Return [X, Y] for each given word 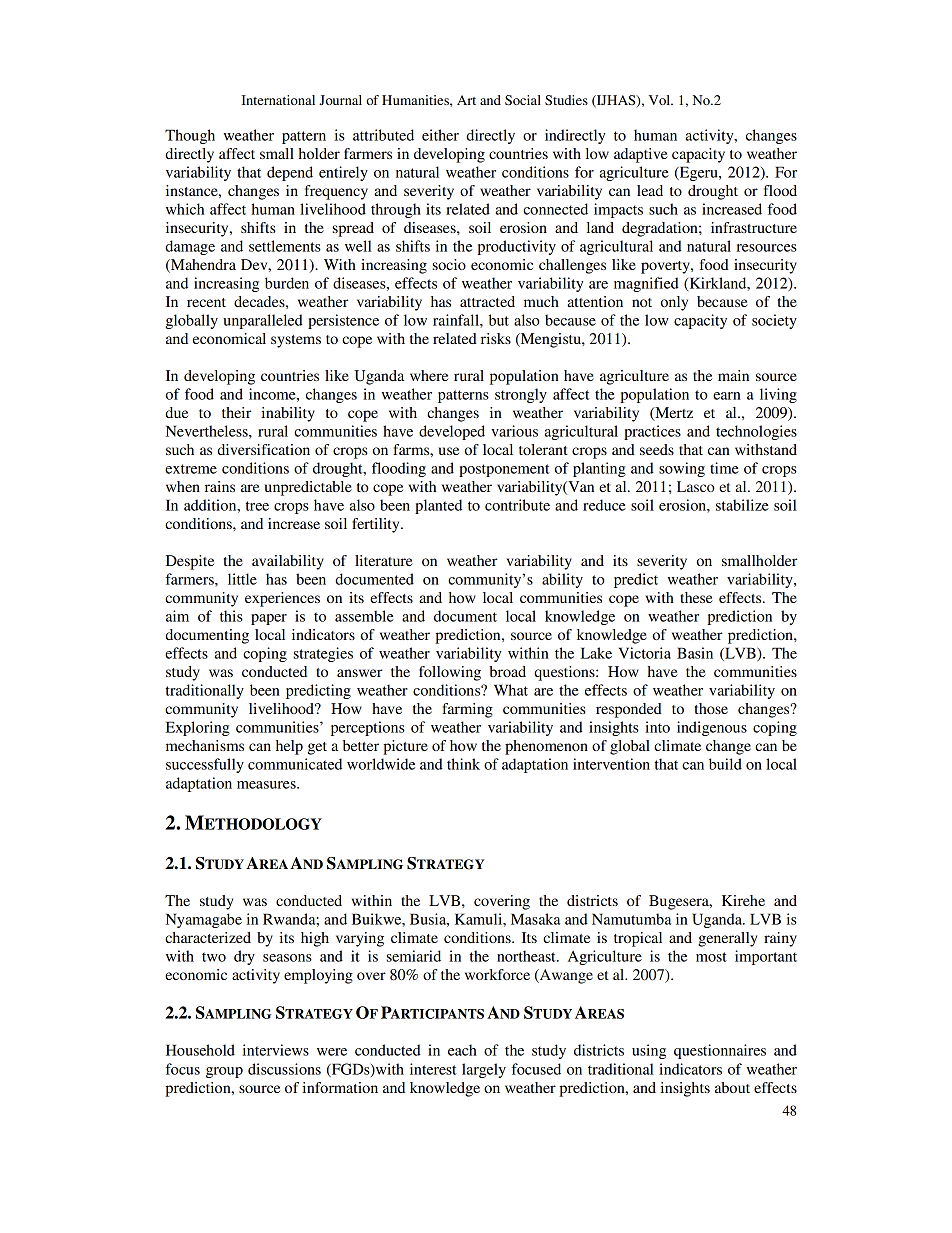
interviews [276, 1050]
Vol [660, 100]
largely [484, 1070]
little [242, 579]
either [440, 135]
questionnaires [720, 1051]
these [696, 597]
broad [507, 671]
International [278, 100]
